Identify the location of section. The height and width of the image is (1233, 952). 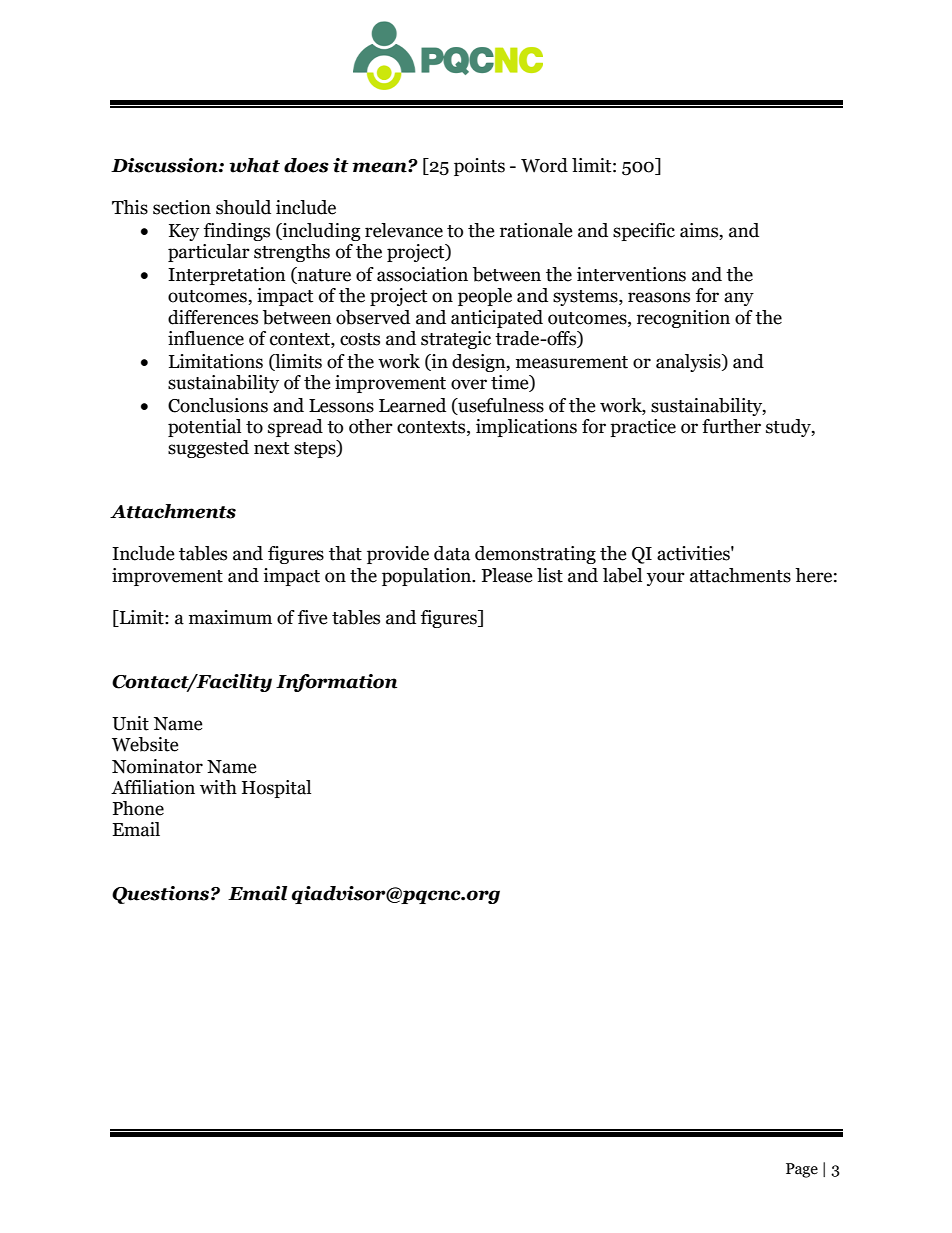
(182, 207).
